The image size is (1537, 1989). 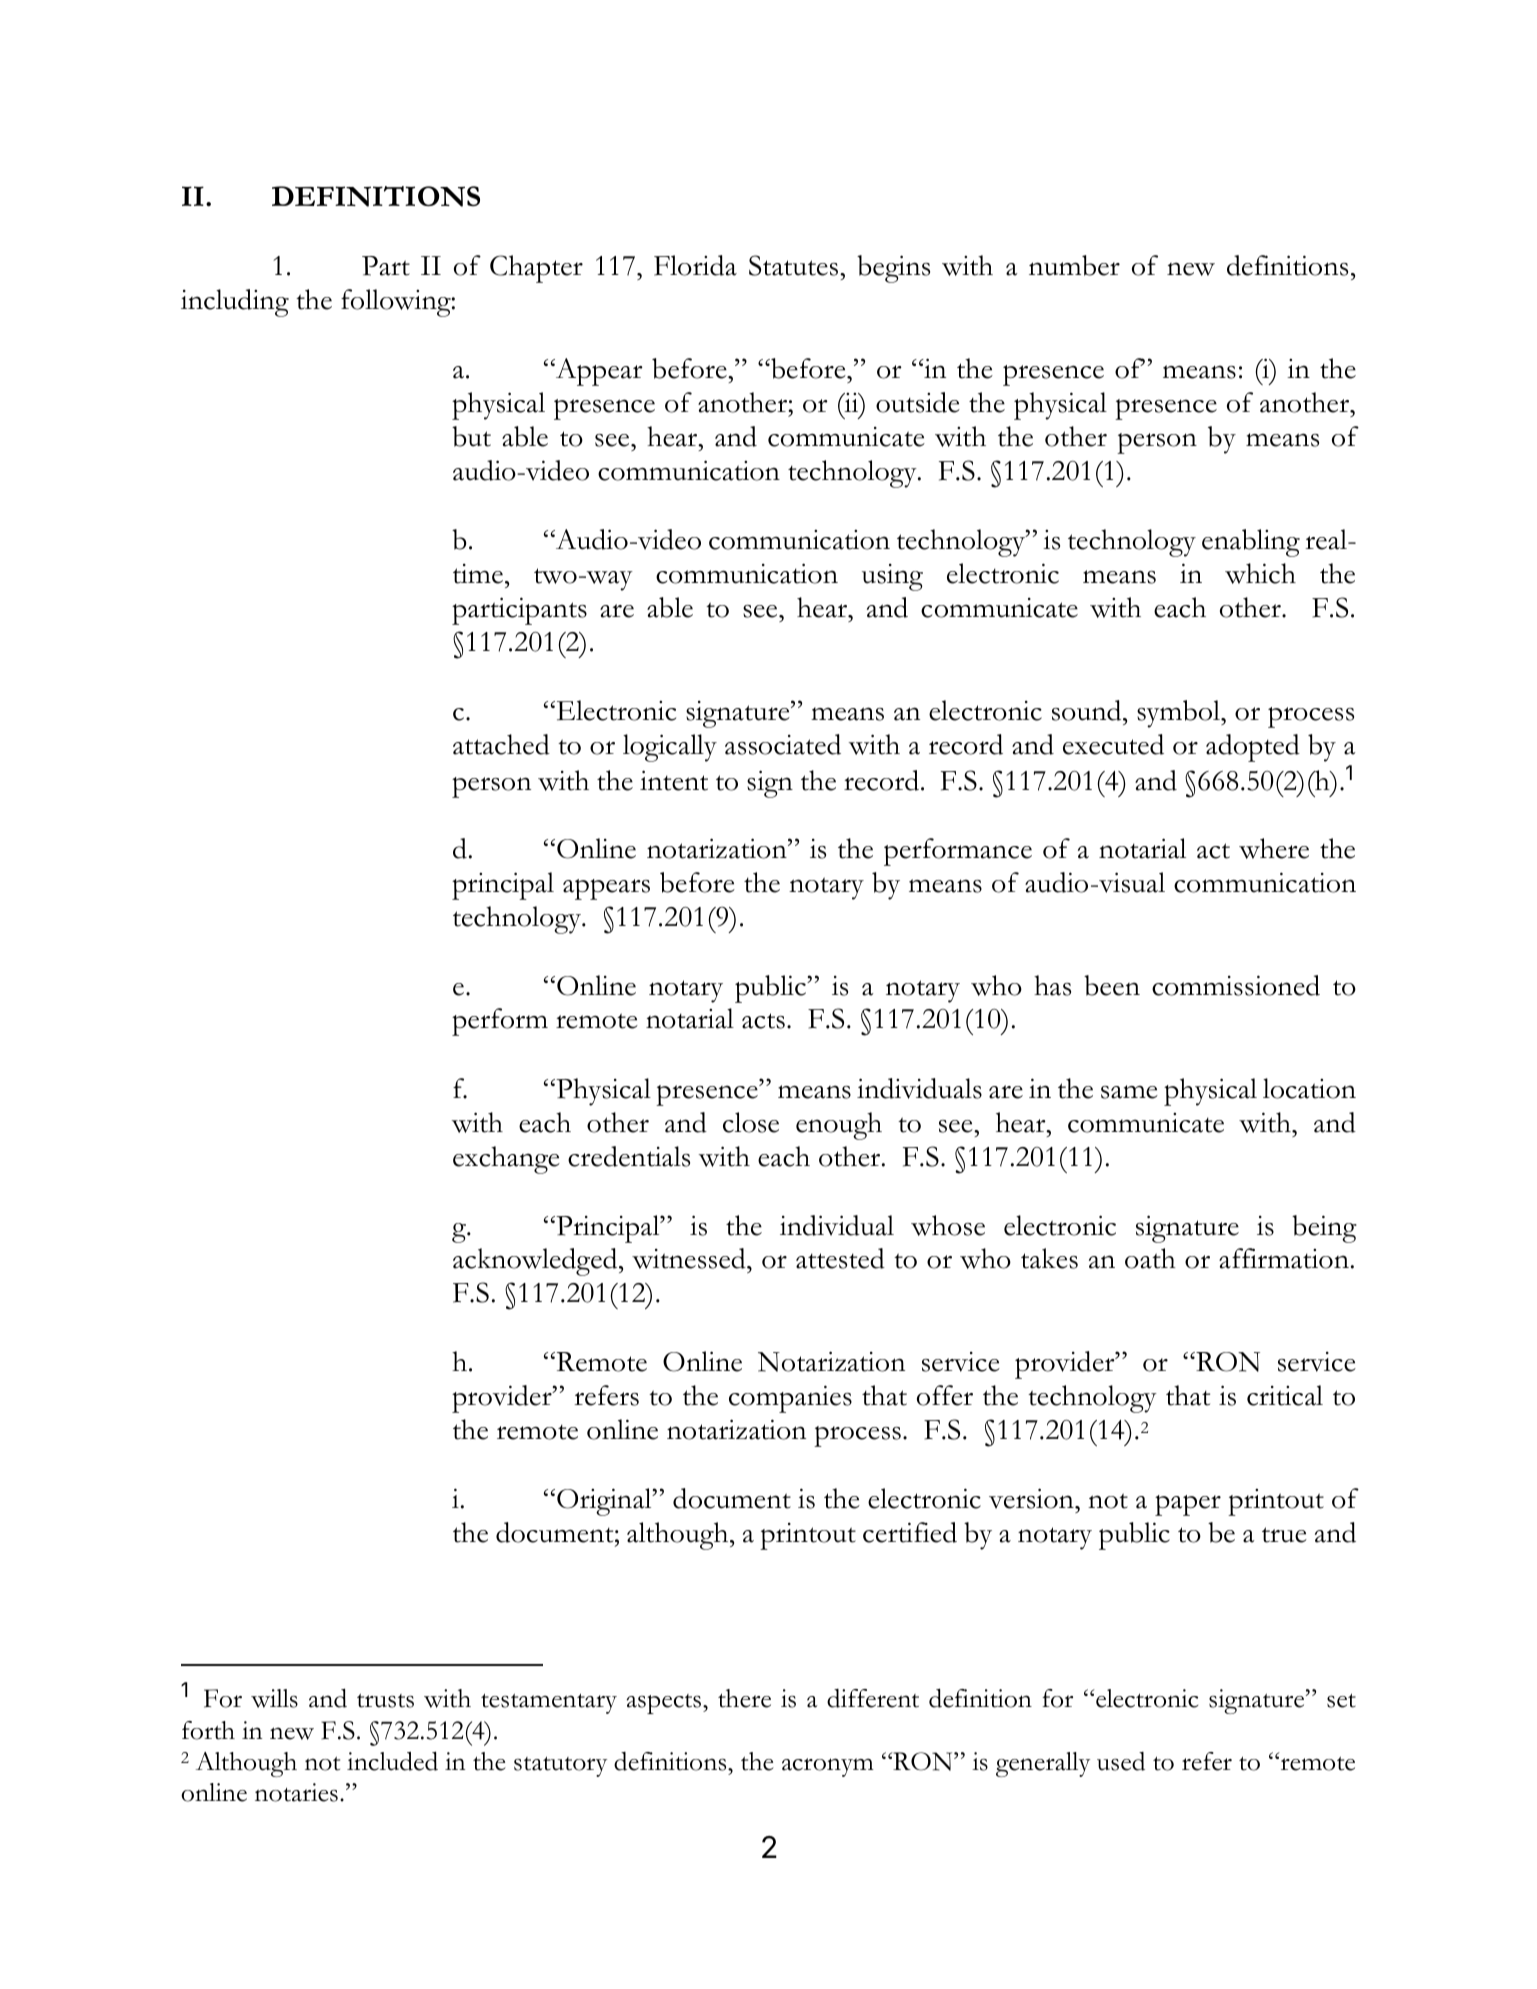 What do you see at coordinates (763, 1021) in the screenshot?
I see `acts` at bounding box center [763, 1021].
